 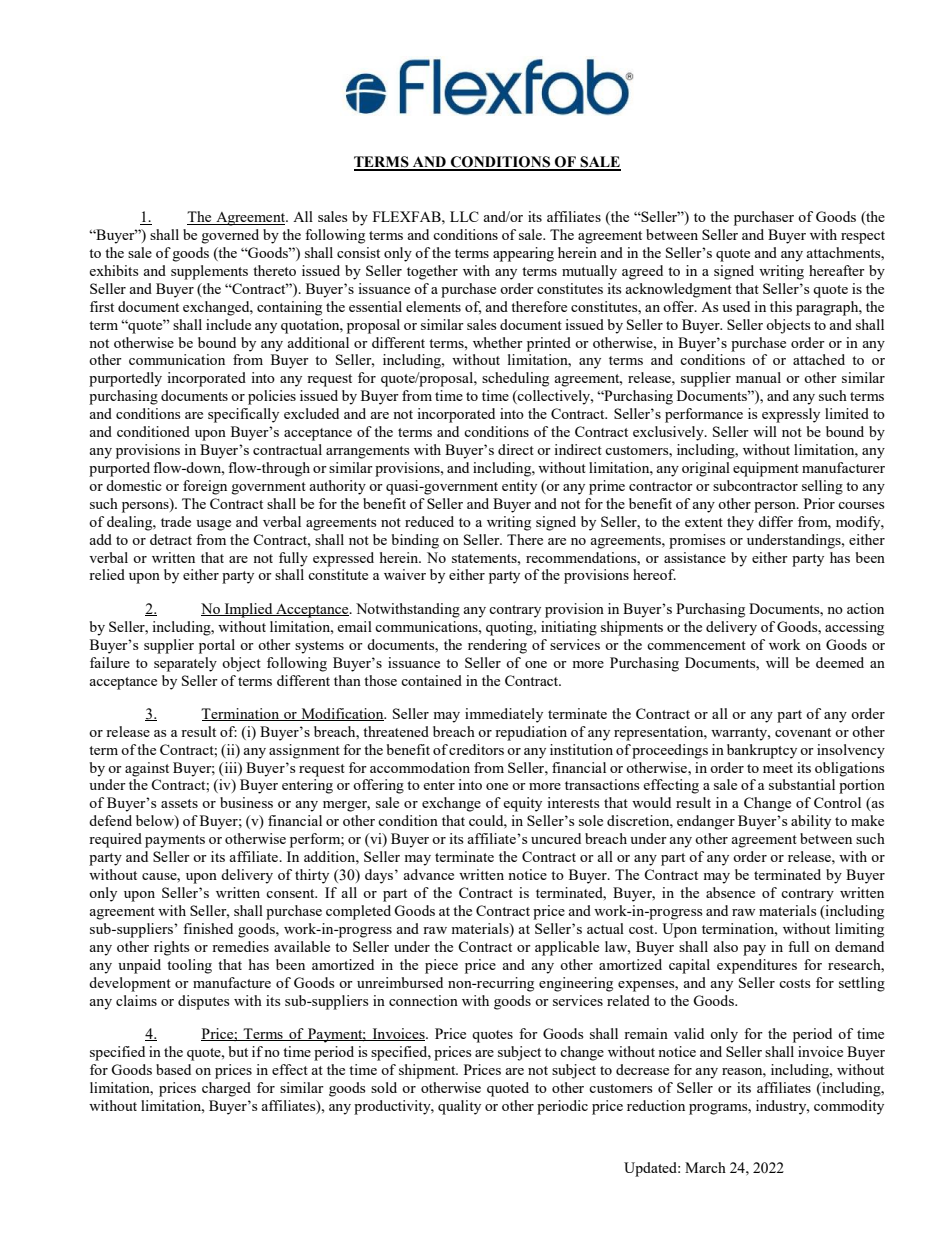 What do you see at coordinates (230, 236) in the screenshot?
I see `governed` at bounding box center [230, 236].
